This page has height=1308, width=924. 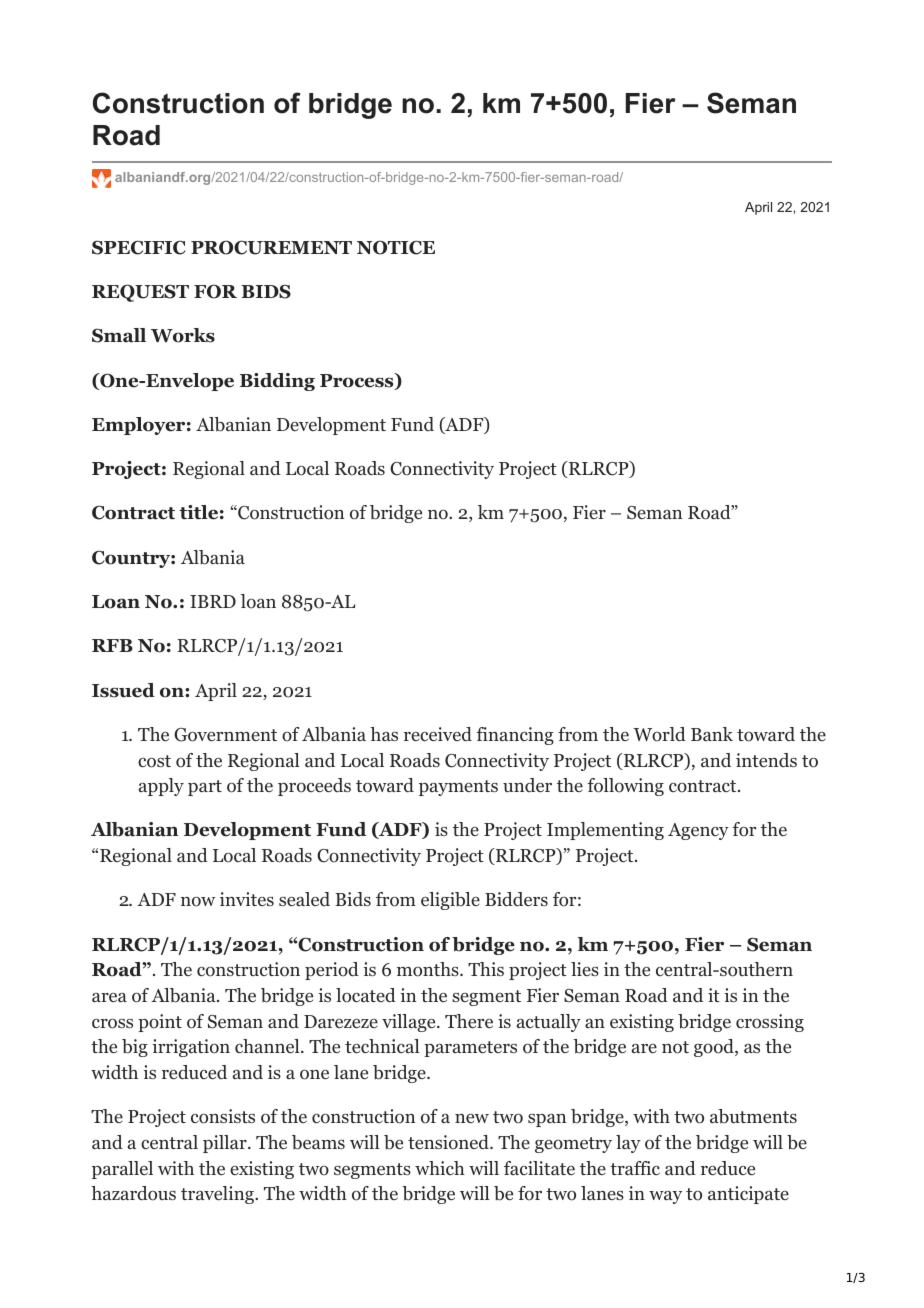 What do you see at coordinates (440, 1168) in the page?
I see `which` at bounding box center [440, 1168].
